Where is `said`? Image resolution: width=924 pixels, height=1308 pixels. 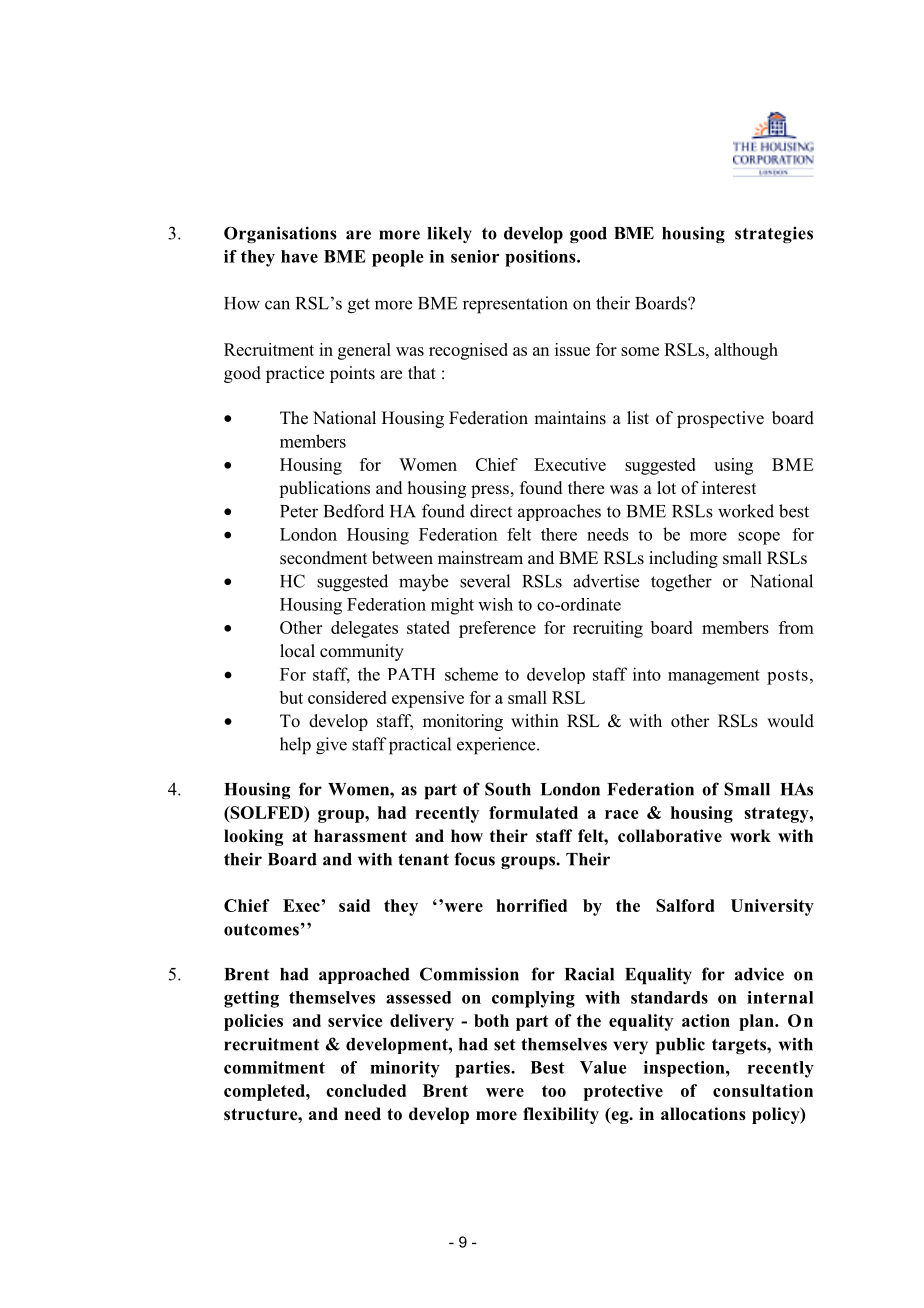
said is located at coordinates (354, 905).
